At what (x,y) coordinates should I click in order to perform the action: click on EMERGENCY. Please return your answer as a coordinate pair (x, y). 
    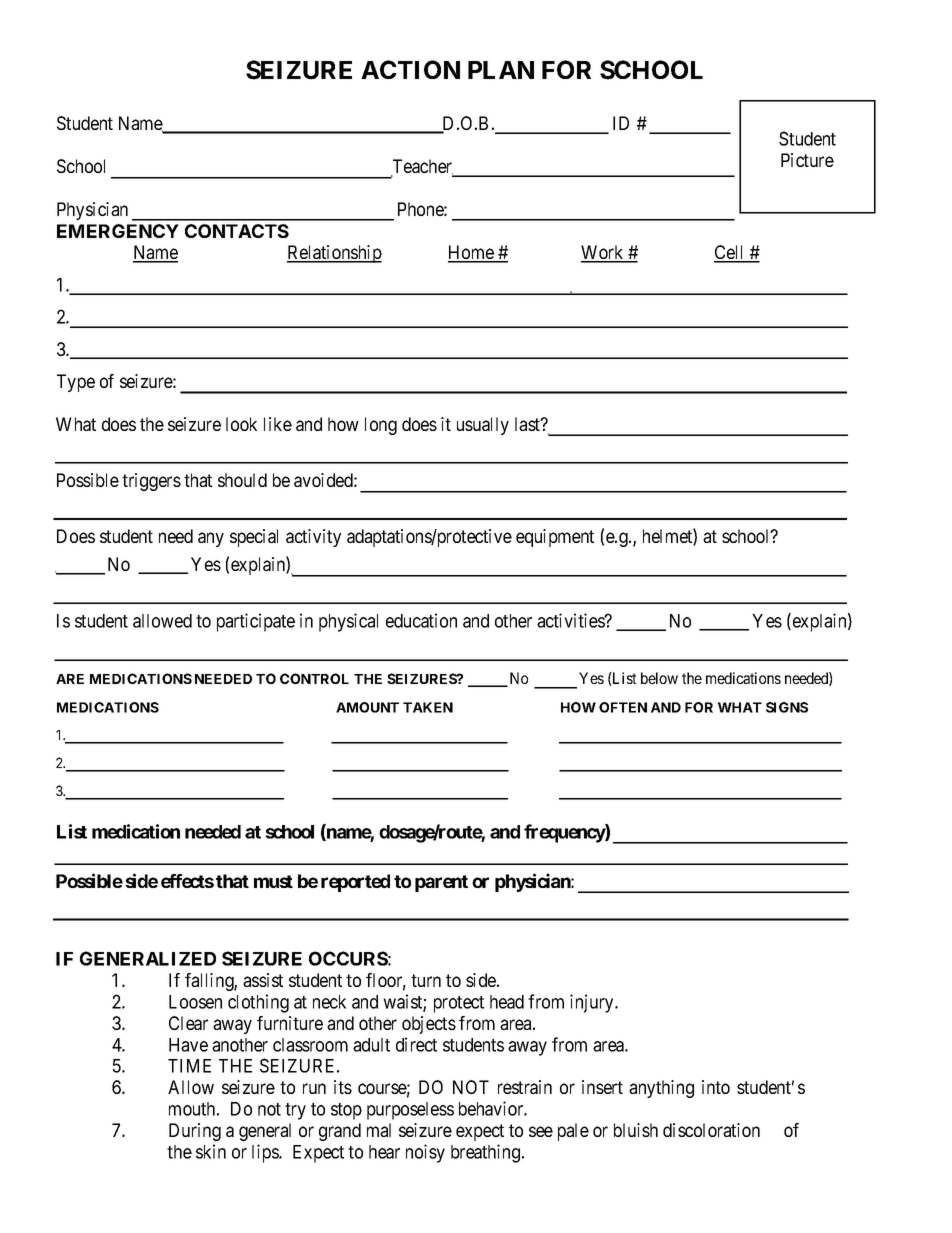
    Looking at the image, I should click on (118, 231).
